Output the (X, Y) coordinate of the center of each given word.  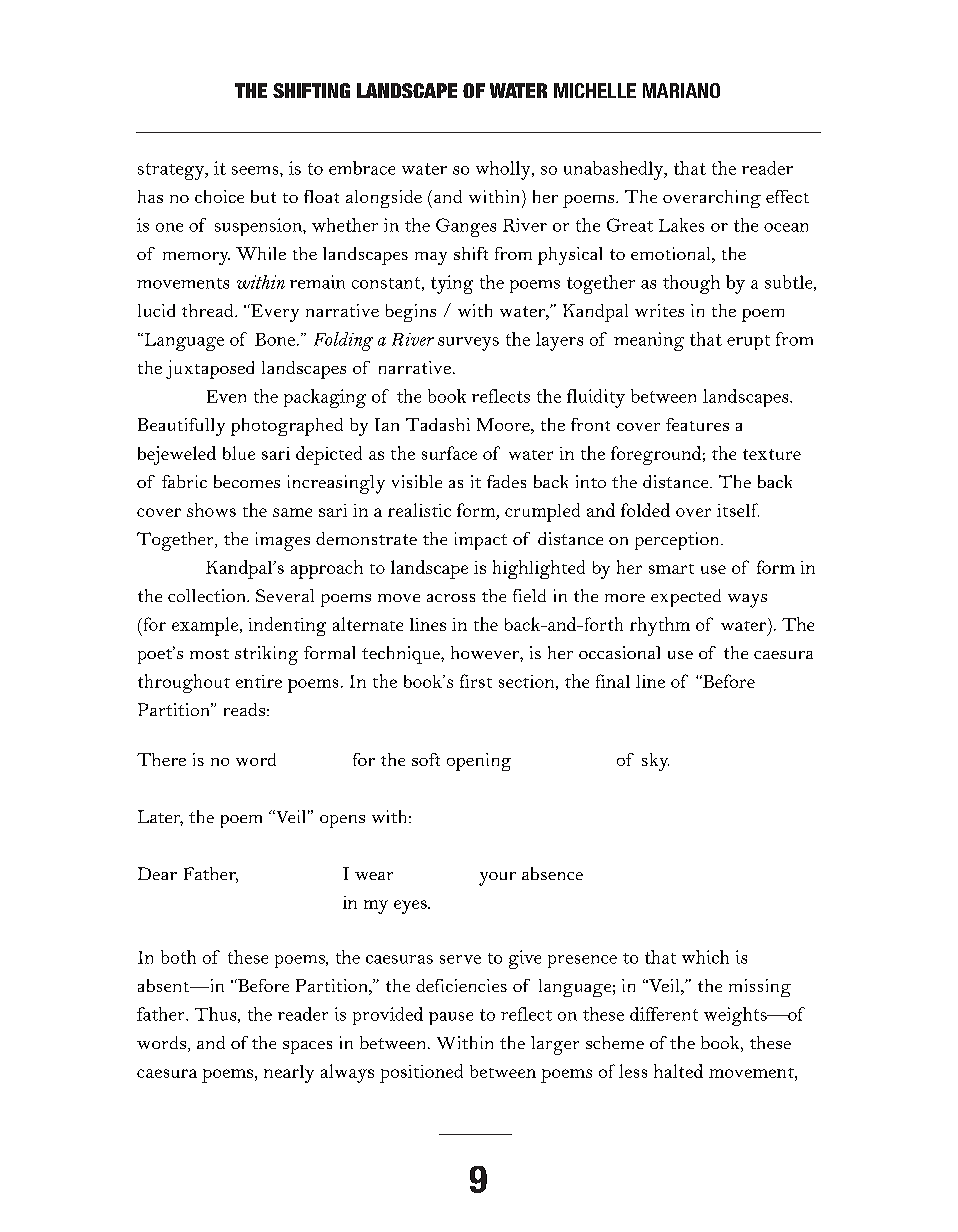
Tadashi (438, 424)
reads (244, 709)
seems (256, 170)
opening (479, 762)
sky (655, 762)
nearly (289, 1074)
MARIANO (681, 90)
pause (451, 1018)
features (697, 424)
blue (239, 453)
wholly (504, 170)
